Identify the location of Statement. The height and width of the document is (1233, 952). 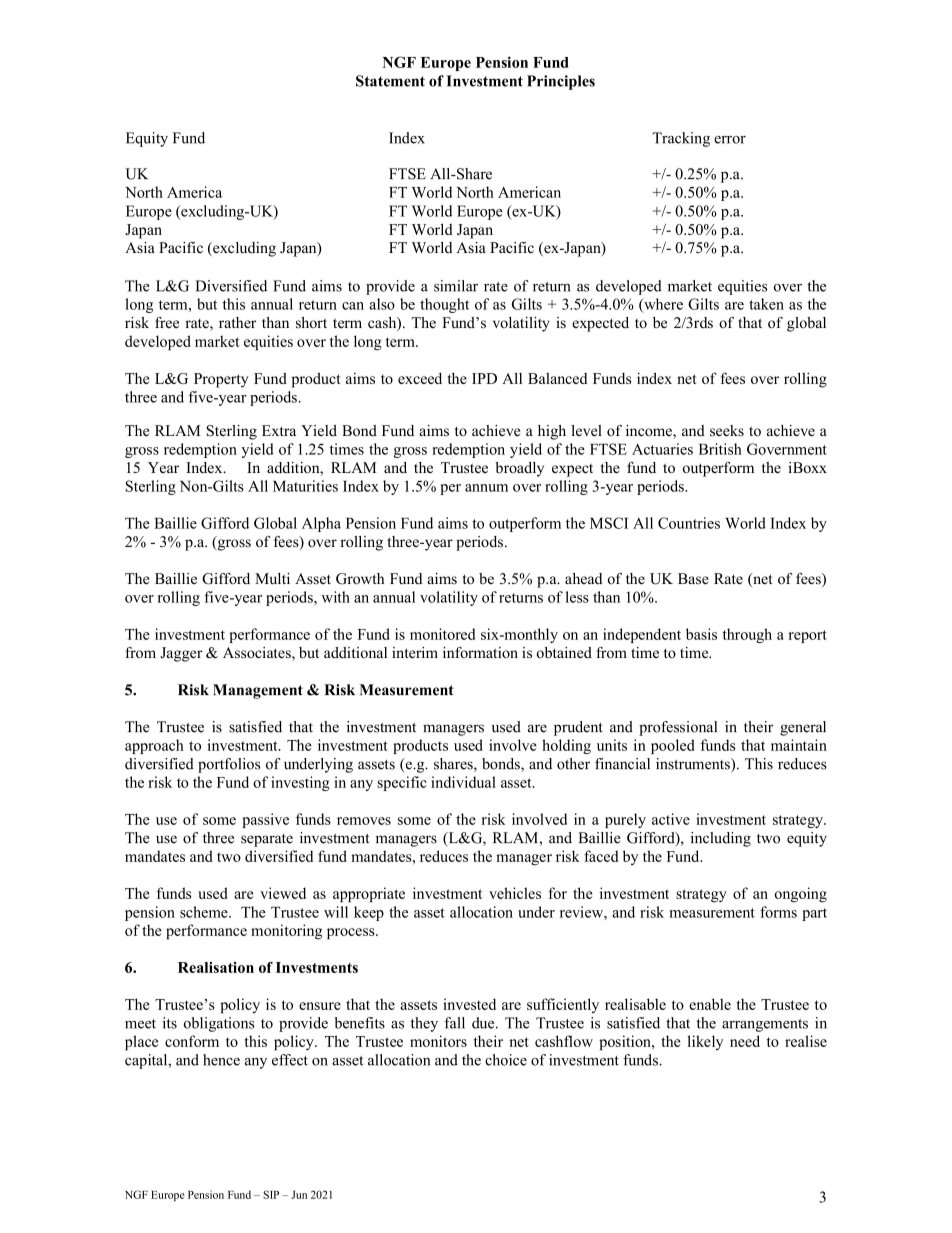
(390, 81).
